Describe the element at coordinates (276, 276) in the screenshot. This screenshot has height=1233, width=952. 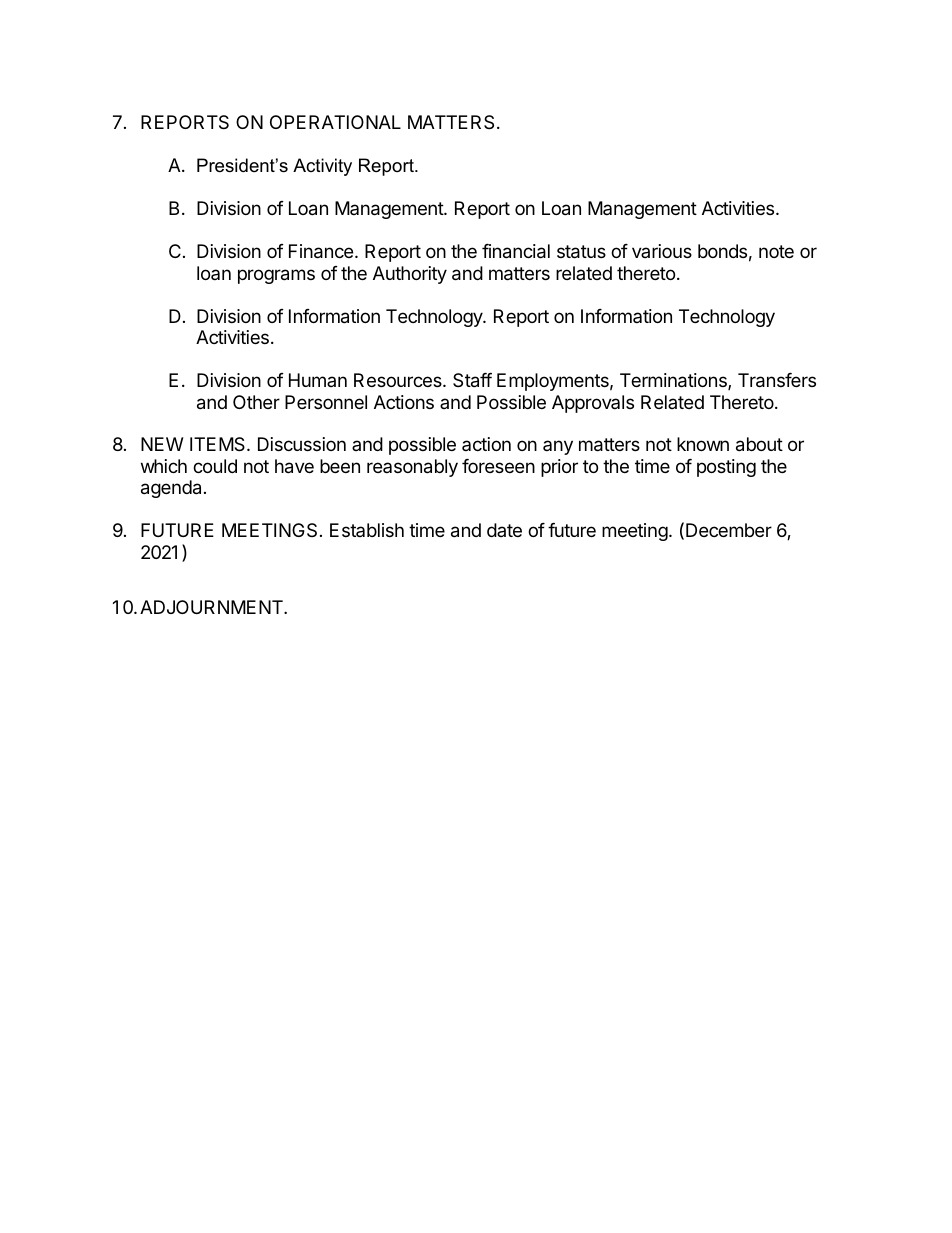
I see `programs` at that location.
